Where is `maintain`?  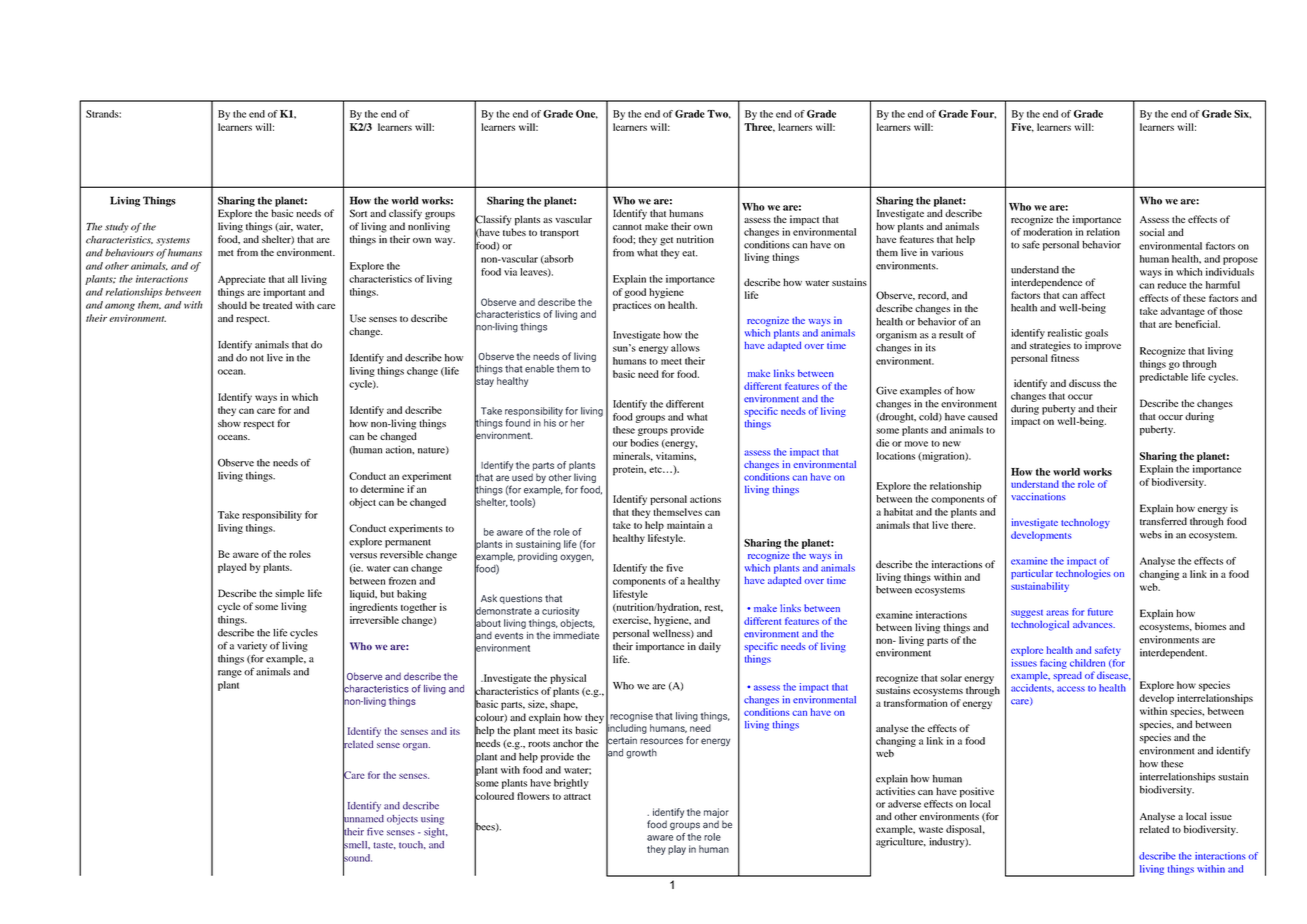 maintain is located at coordinates (686, 525).
